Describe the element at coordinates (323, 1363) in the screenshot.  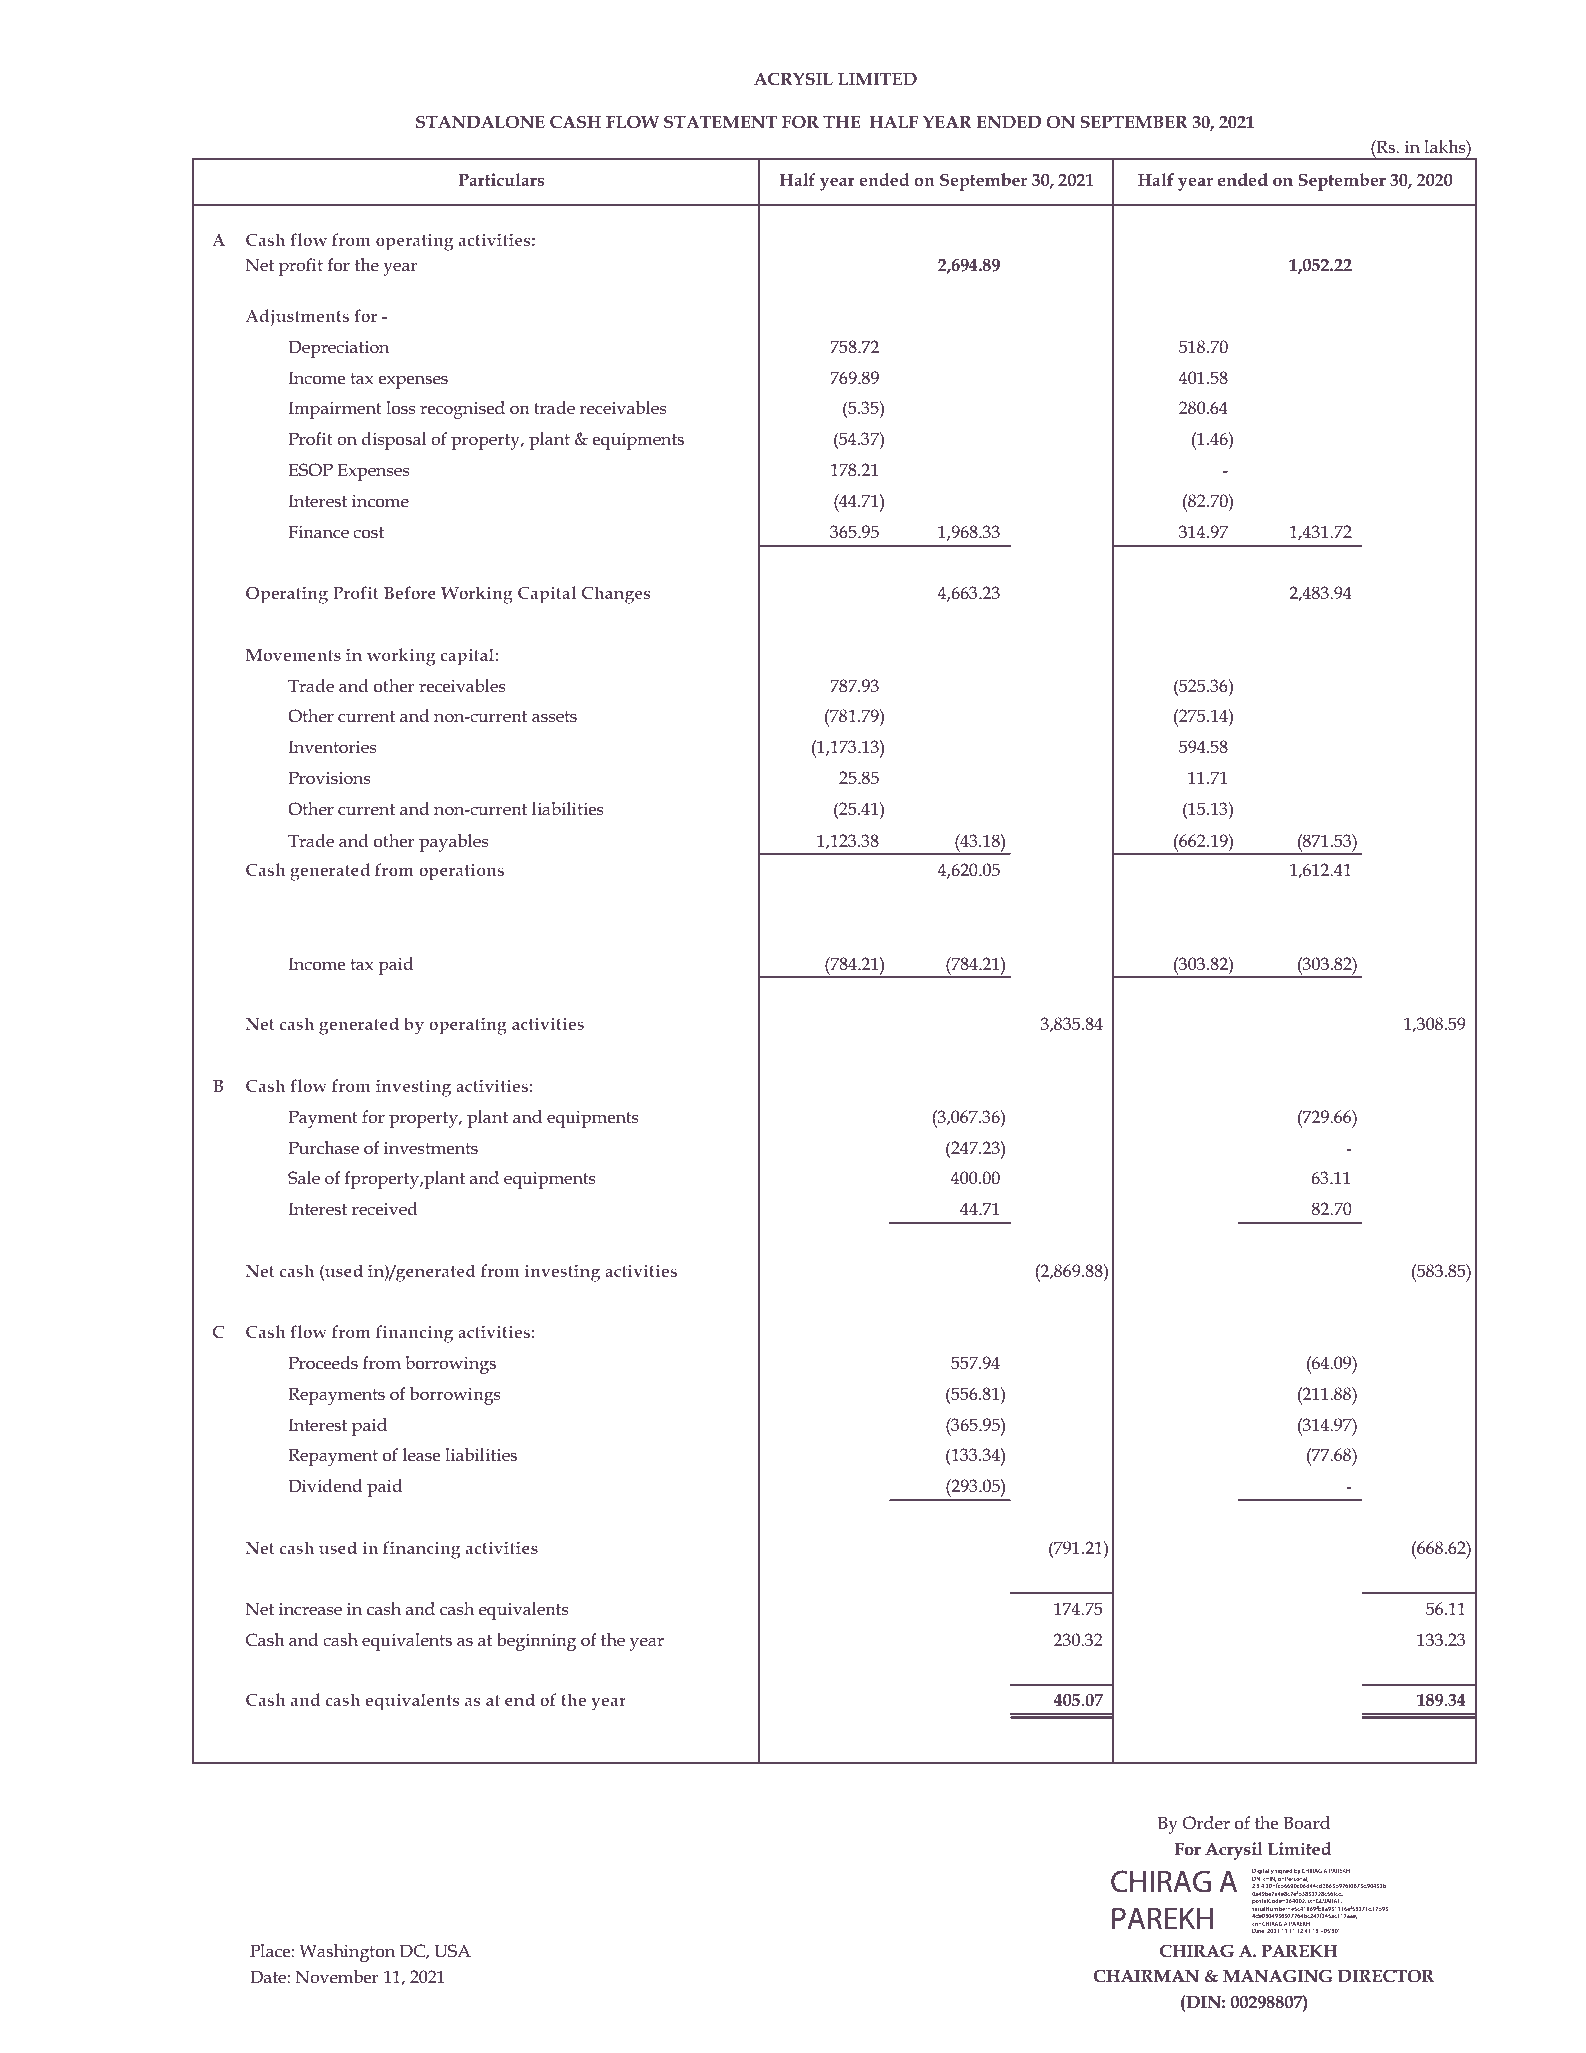
I see `Proceeds` at that location.
